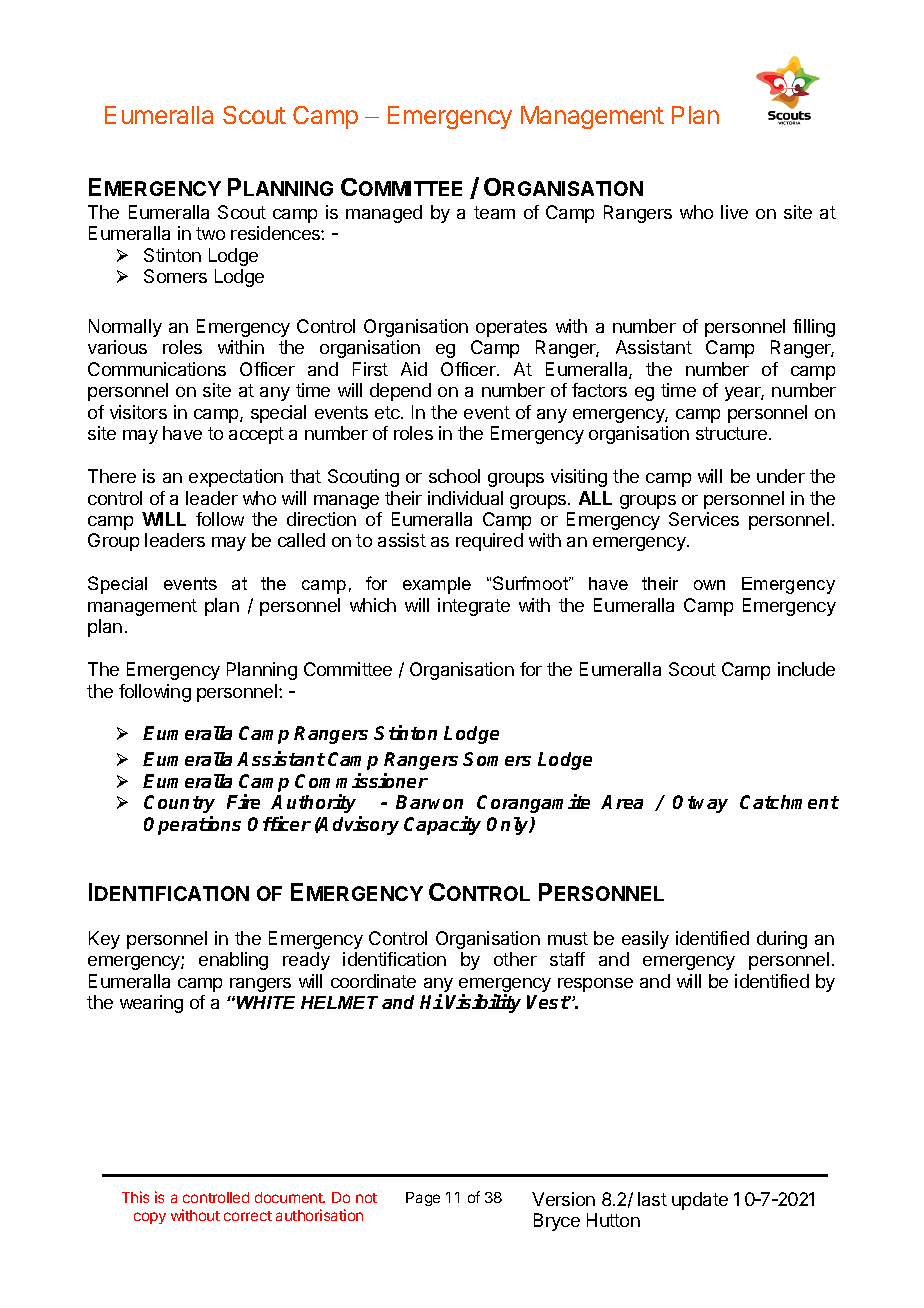 The width and height of the screenshot is (924, 1308). Describe the element at coordinates (210, 233) in the screenshot. I see `two` at that location.
